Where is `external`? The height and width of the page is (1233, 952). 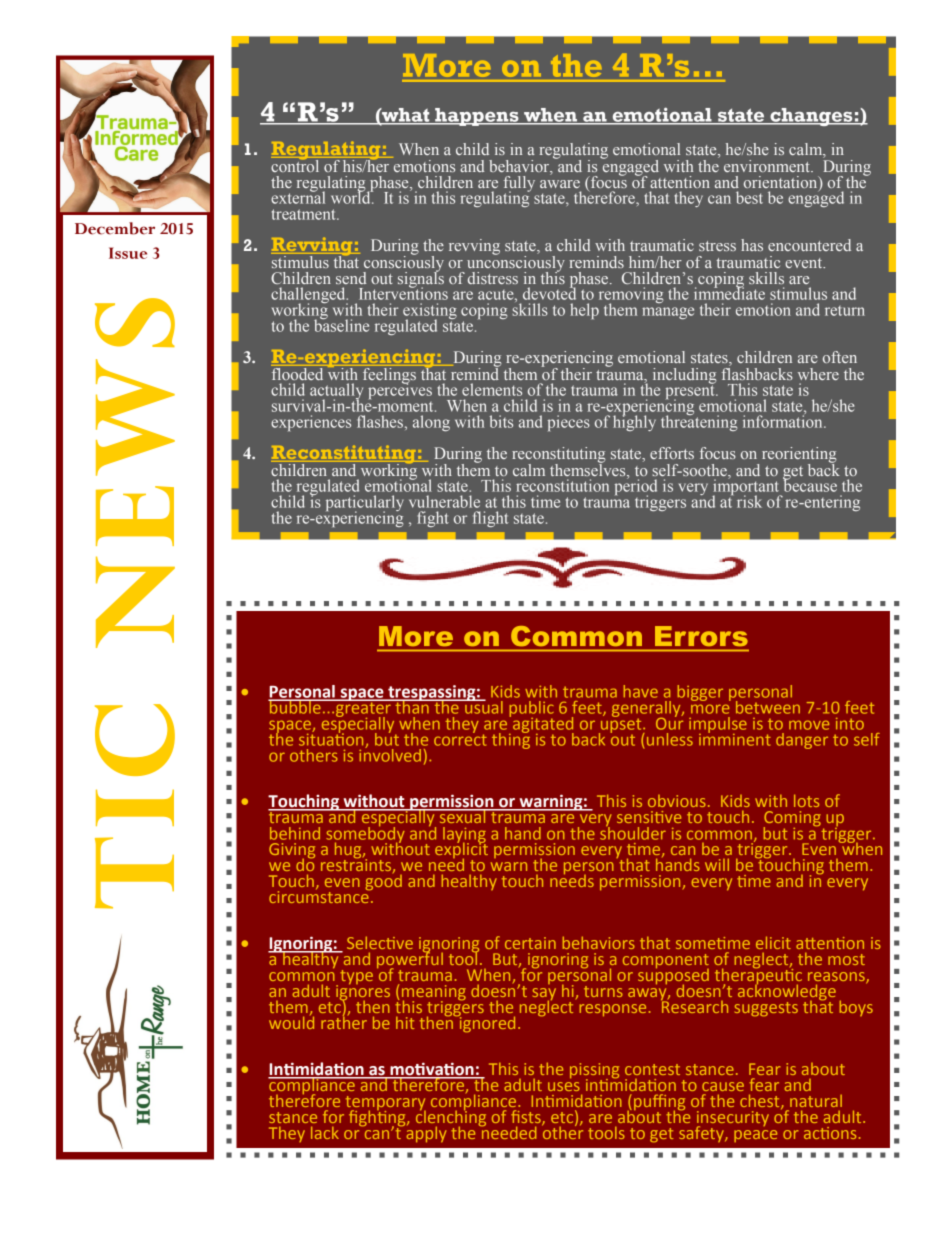
external is located at coordinates (298, 196).
